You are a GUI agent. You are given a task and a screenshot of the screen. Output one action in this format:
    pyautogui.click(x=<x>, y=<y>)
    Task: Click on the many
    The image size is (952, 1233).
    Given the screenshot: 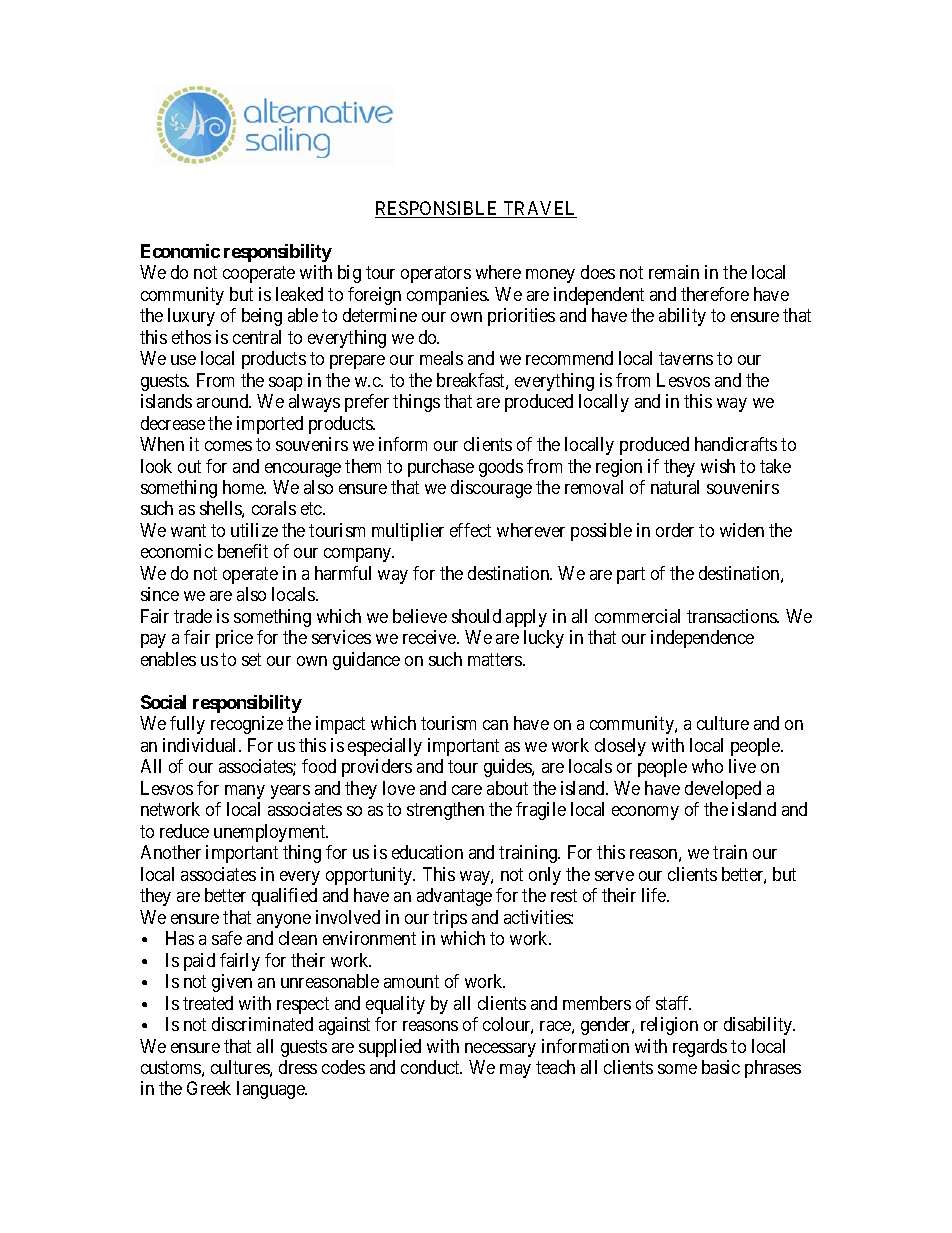 What is the action you would take?
    pyautogui.click(x=245, y=792)
